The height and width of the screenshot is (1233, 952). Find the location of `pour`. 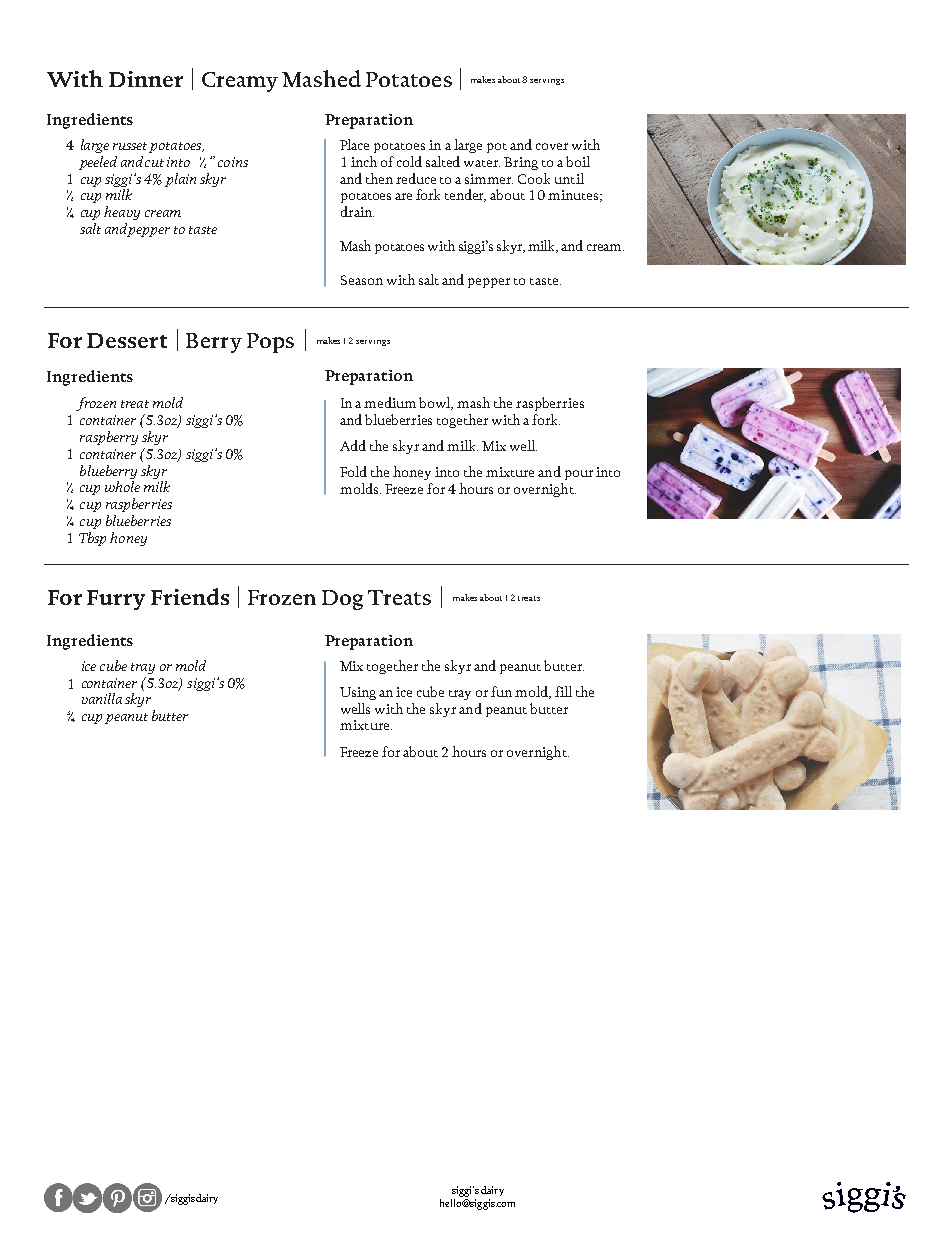

pour is located at coordinates (579, 475).
